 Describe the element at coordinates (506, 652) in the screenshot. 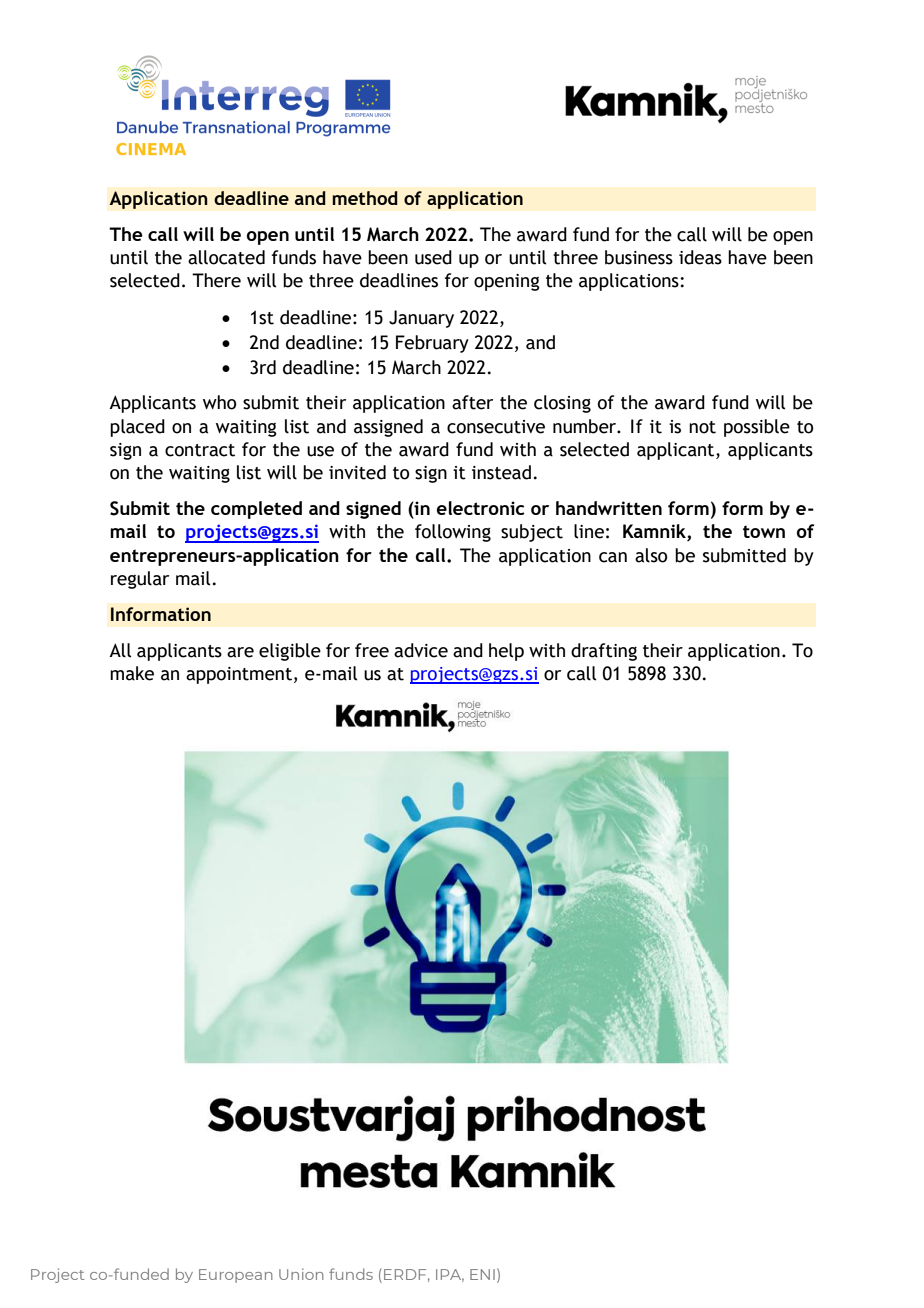

I see `help` at that location.
